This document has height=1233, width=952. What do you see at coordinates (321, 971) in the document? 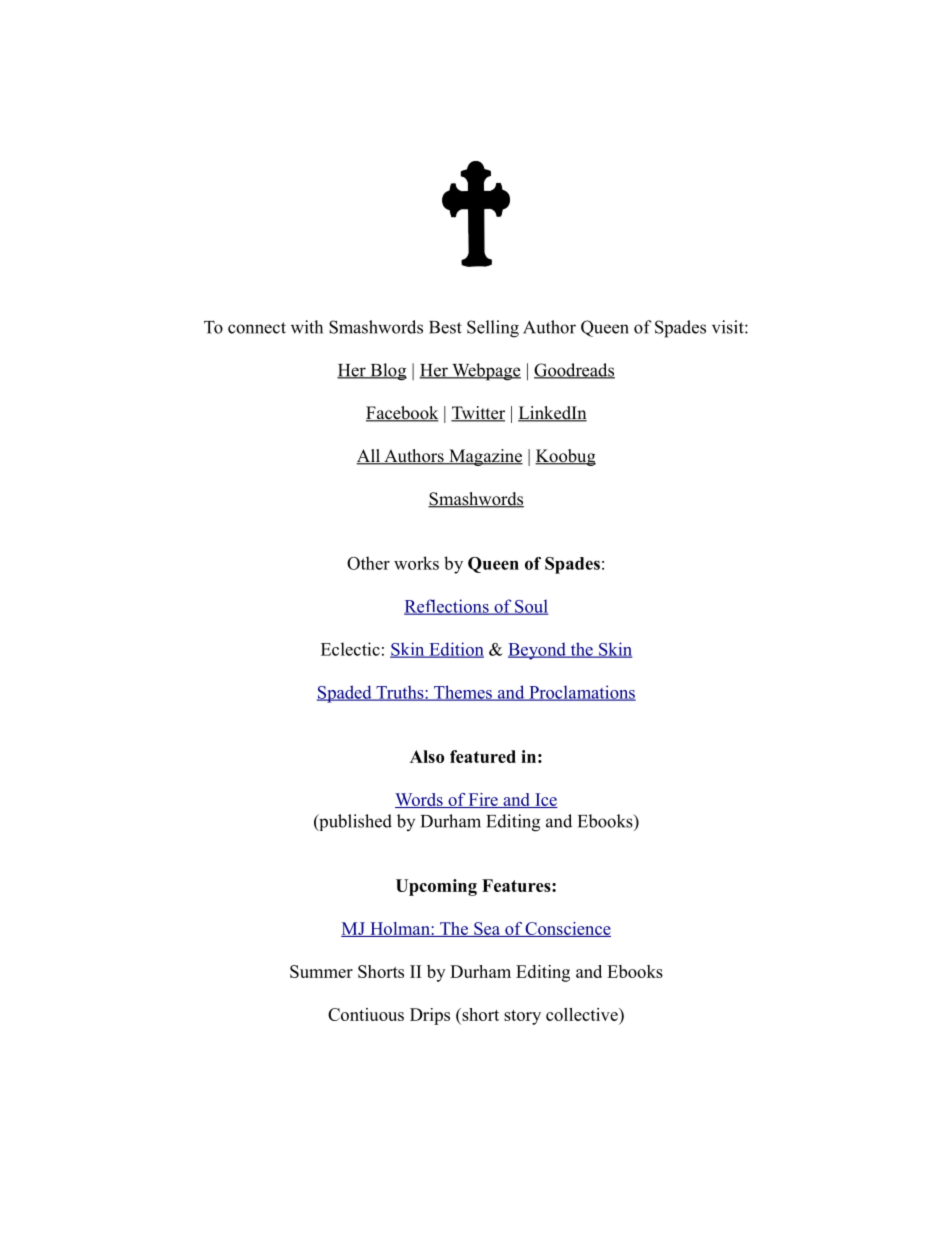
I see `Summer` at bounding box center [321, 971].
